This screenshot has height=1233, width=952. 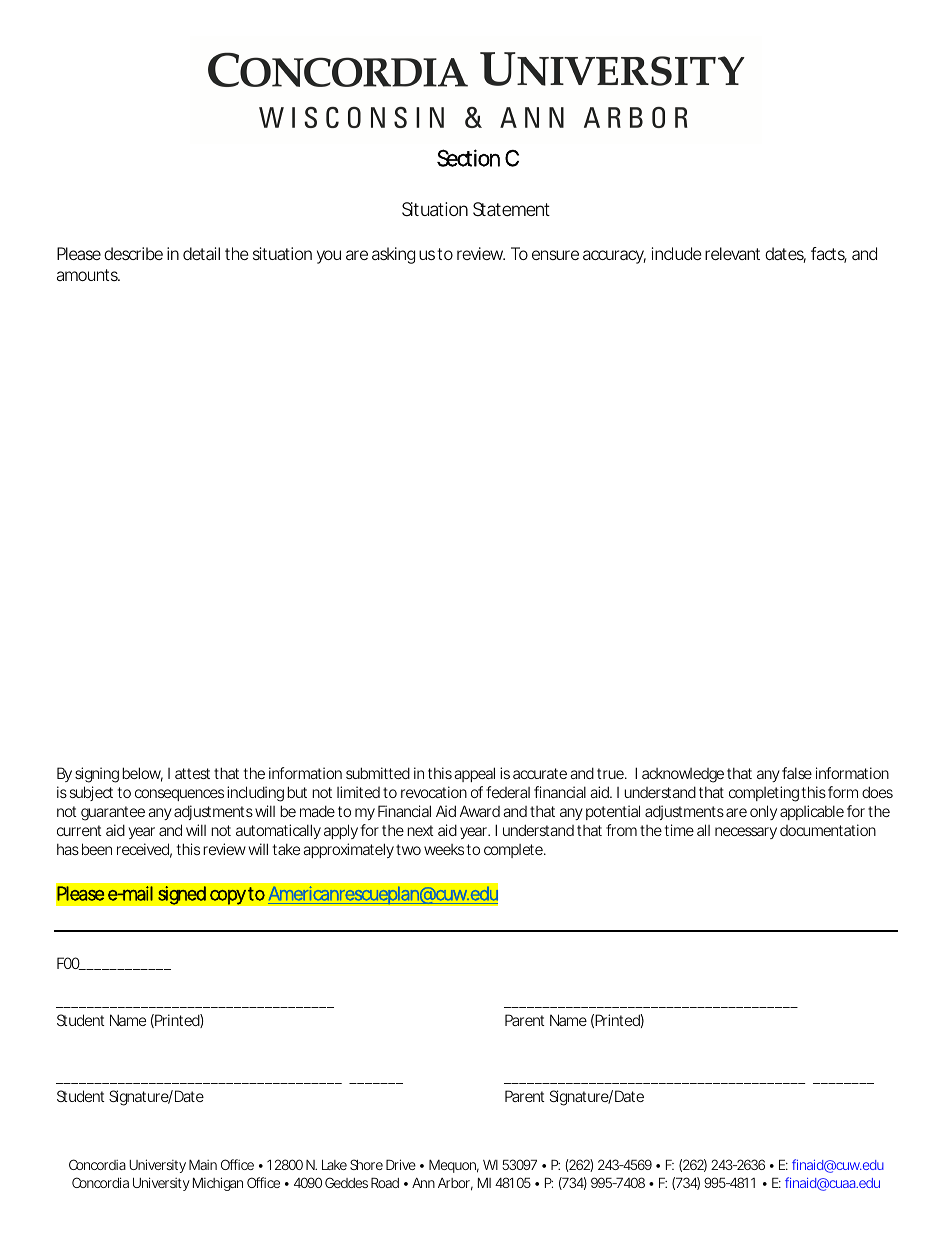 I want to click on false, so click(x=797, y=773).
